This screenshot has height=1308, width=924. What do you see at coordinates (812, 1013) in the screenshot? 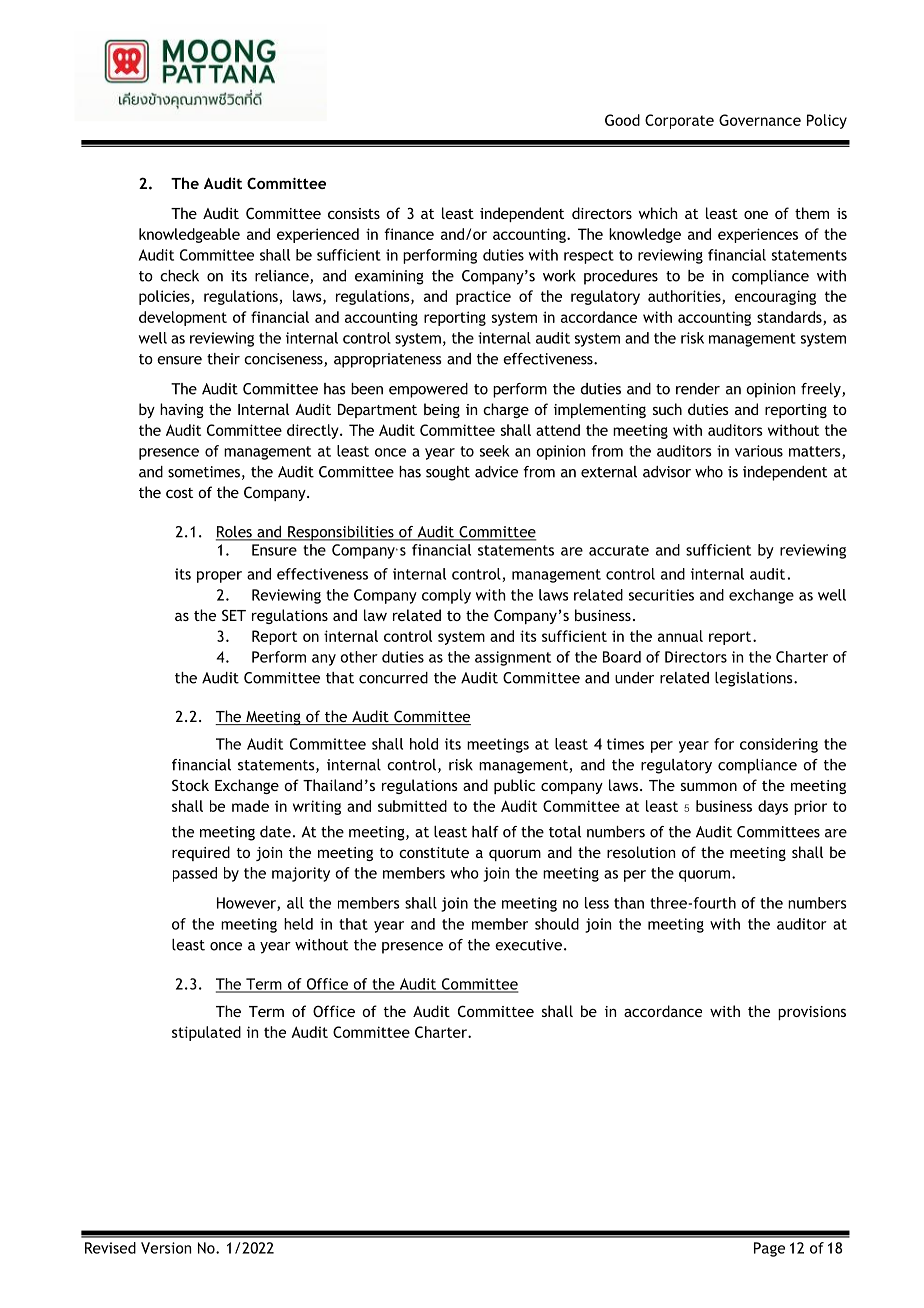
I see `provisions` at bounding box center [812, 1013].
